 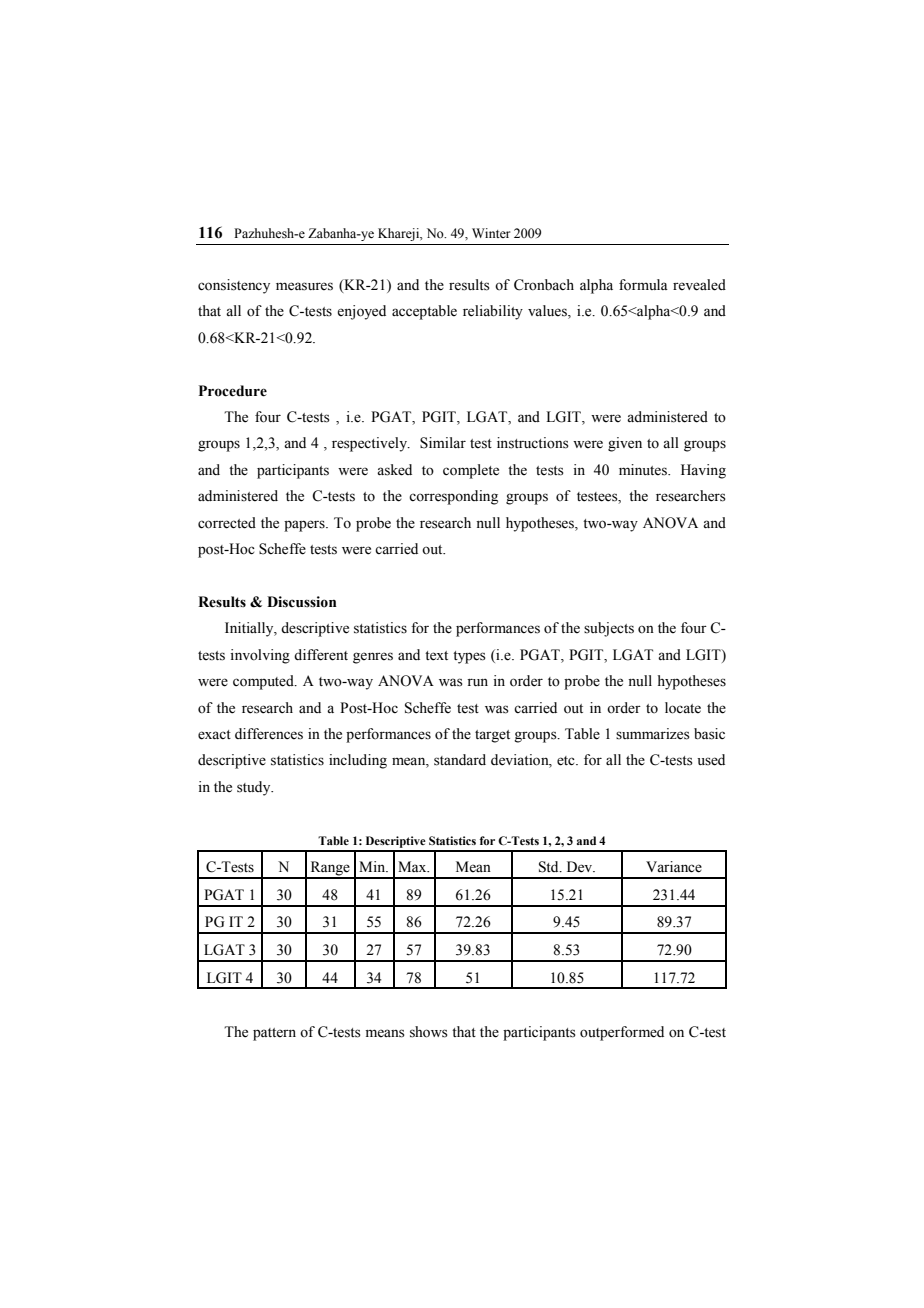 I want to click on Similar, so click(x=443, y=443).
